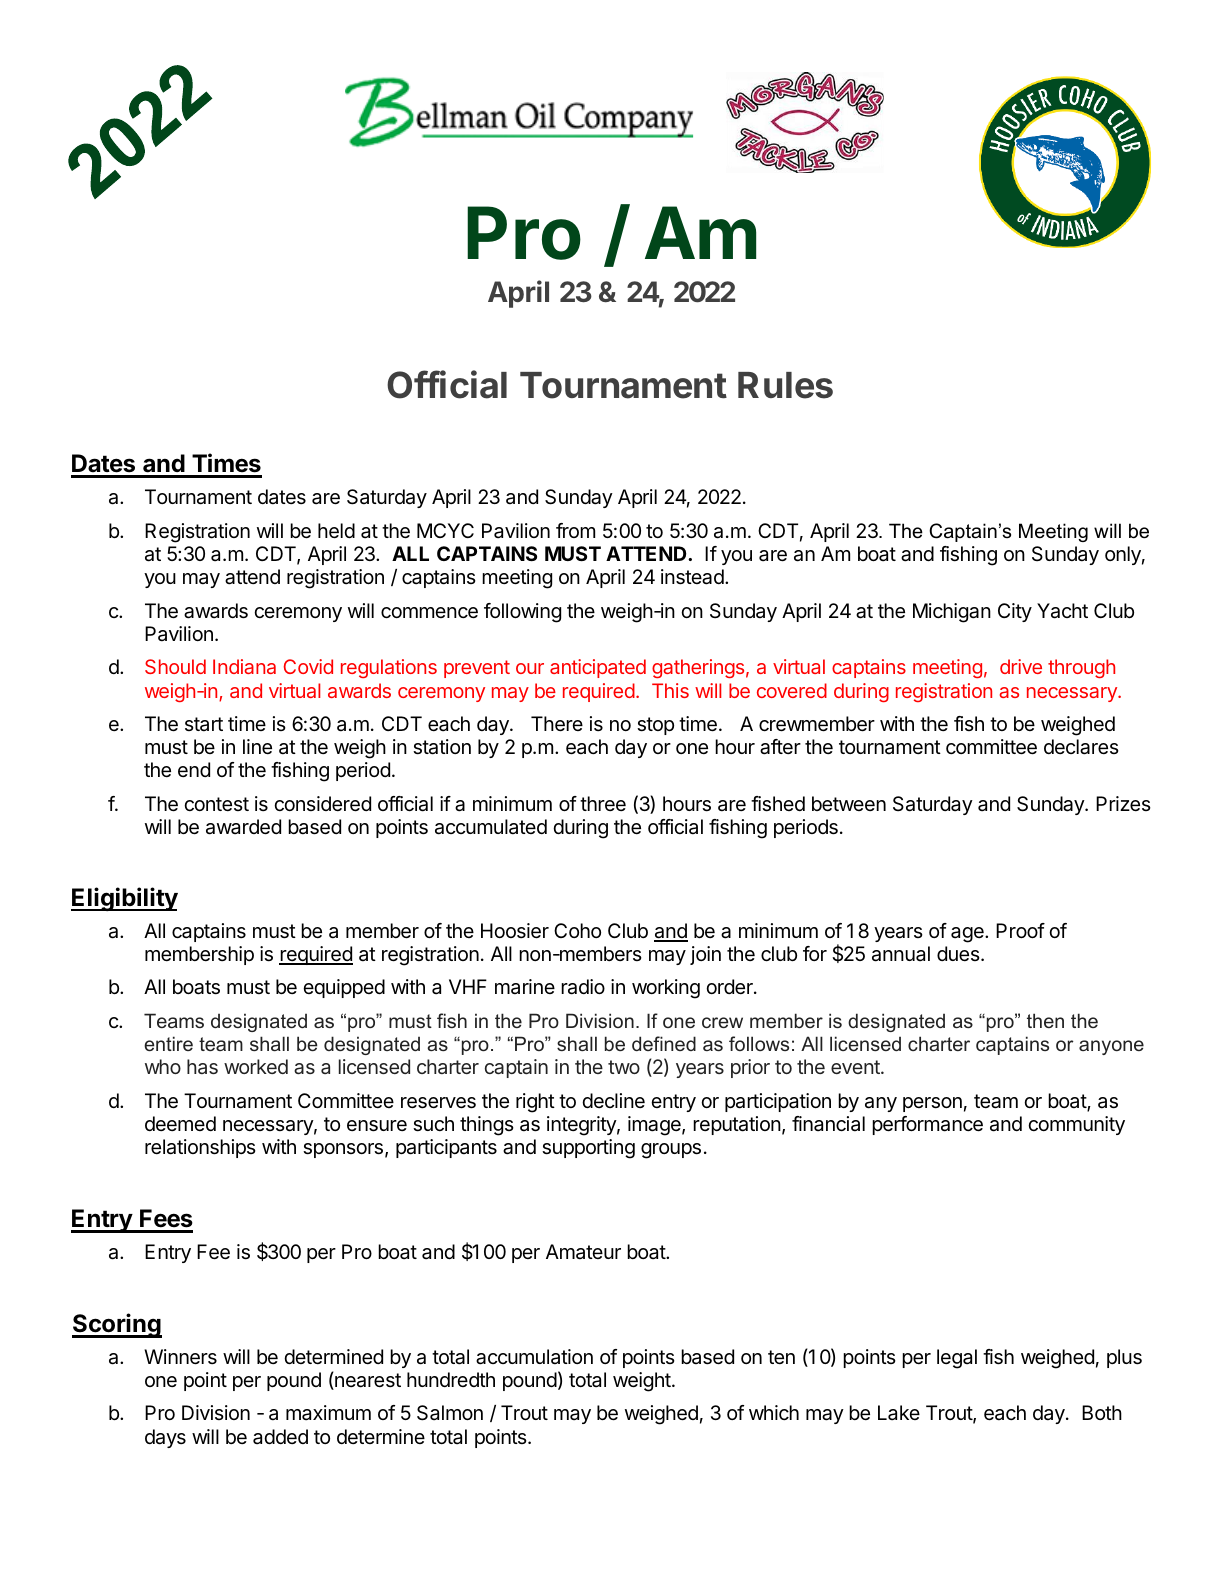  Describe the element at coordinates (336, 531) in the document. I see `held` at that location.
